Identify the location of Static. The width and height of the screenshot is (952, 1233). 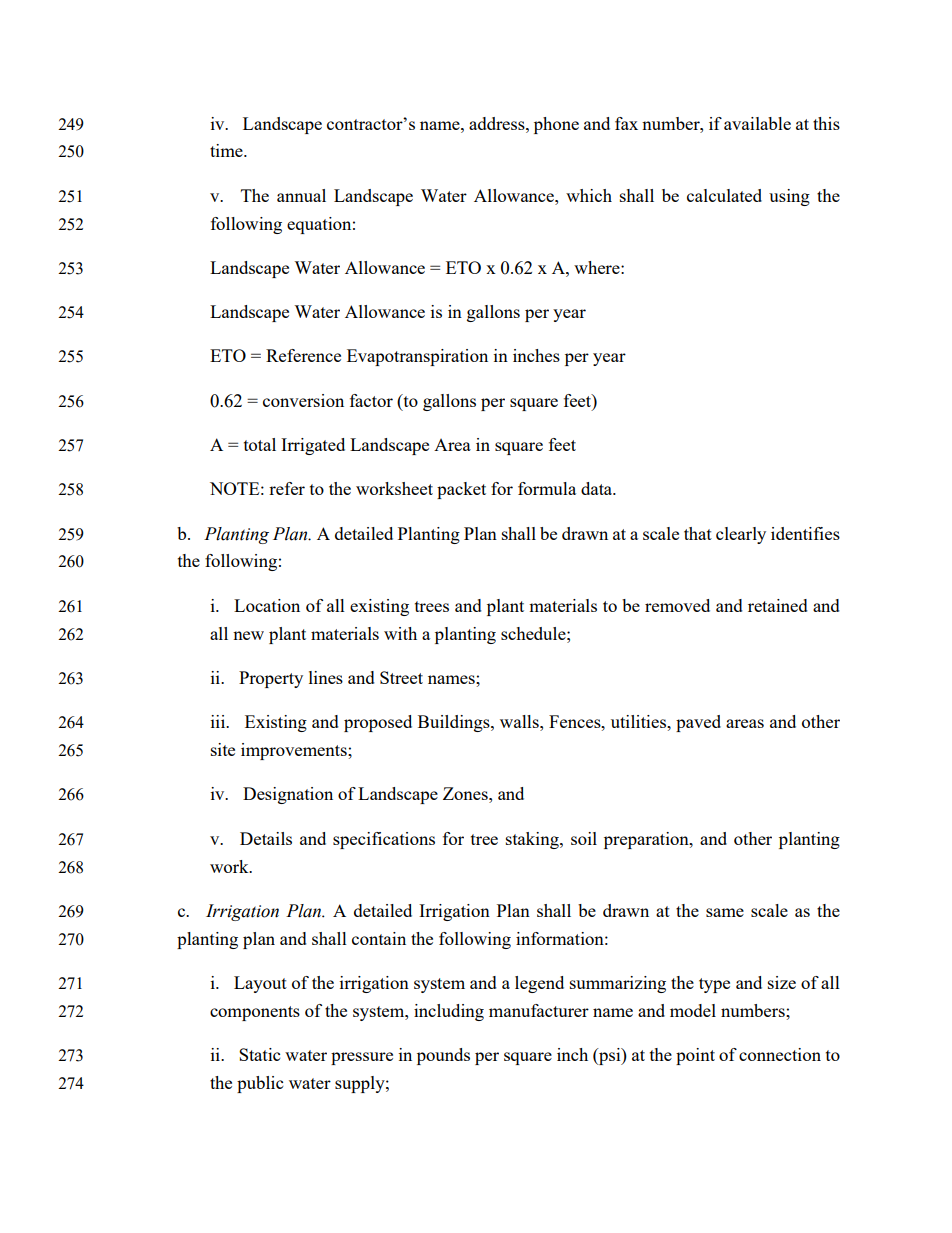
(259, 1054).
